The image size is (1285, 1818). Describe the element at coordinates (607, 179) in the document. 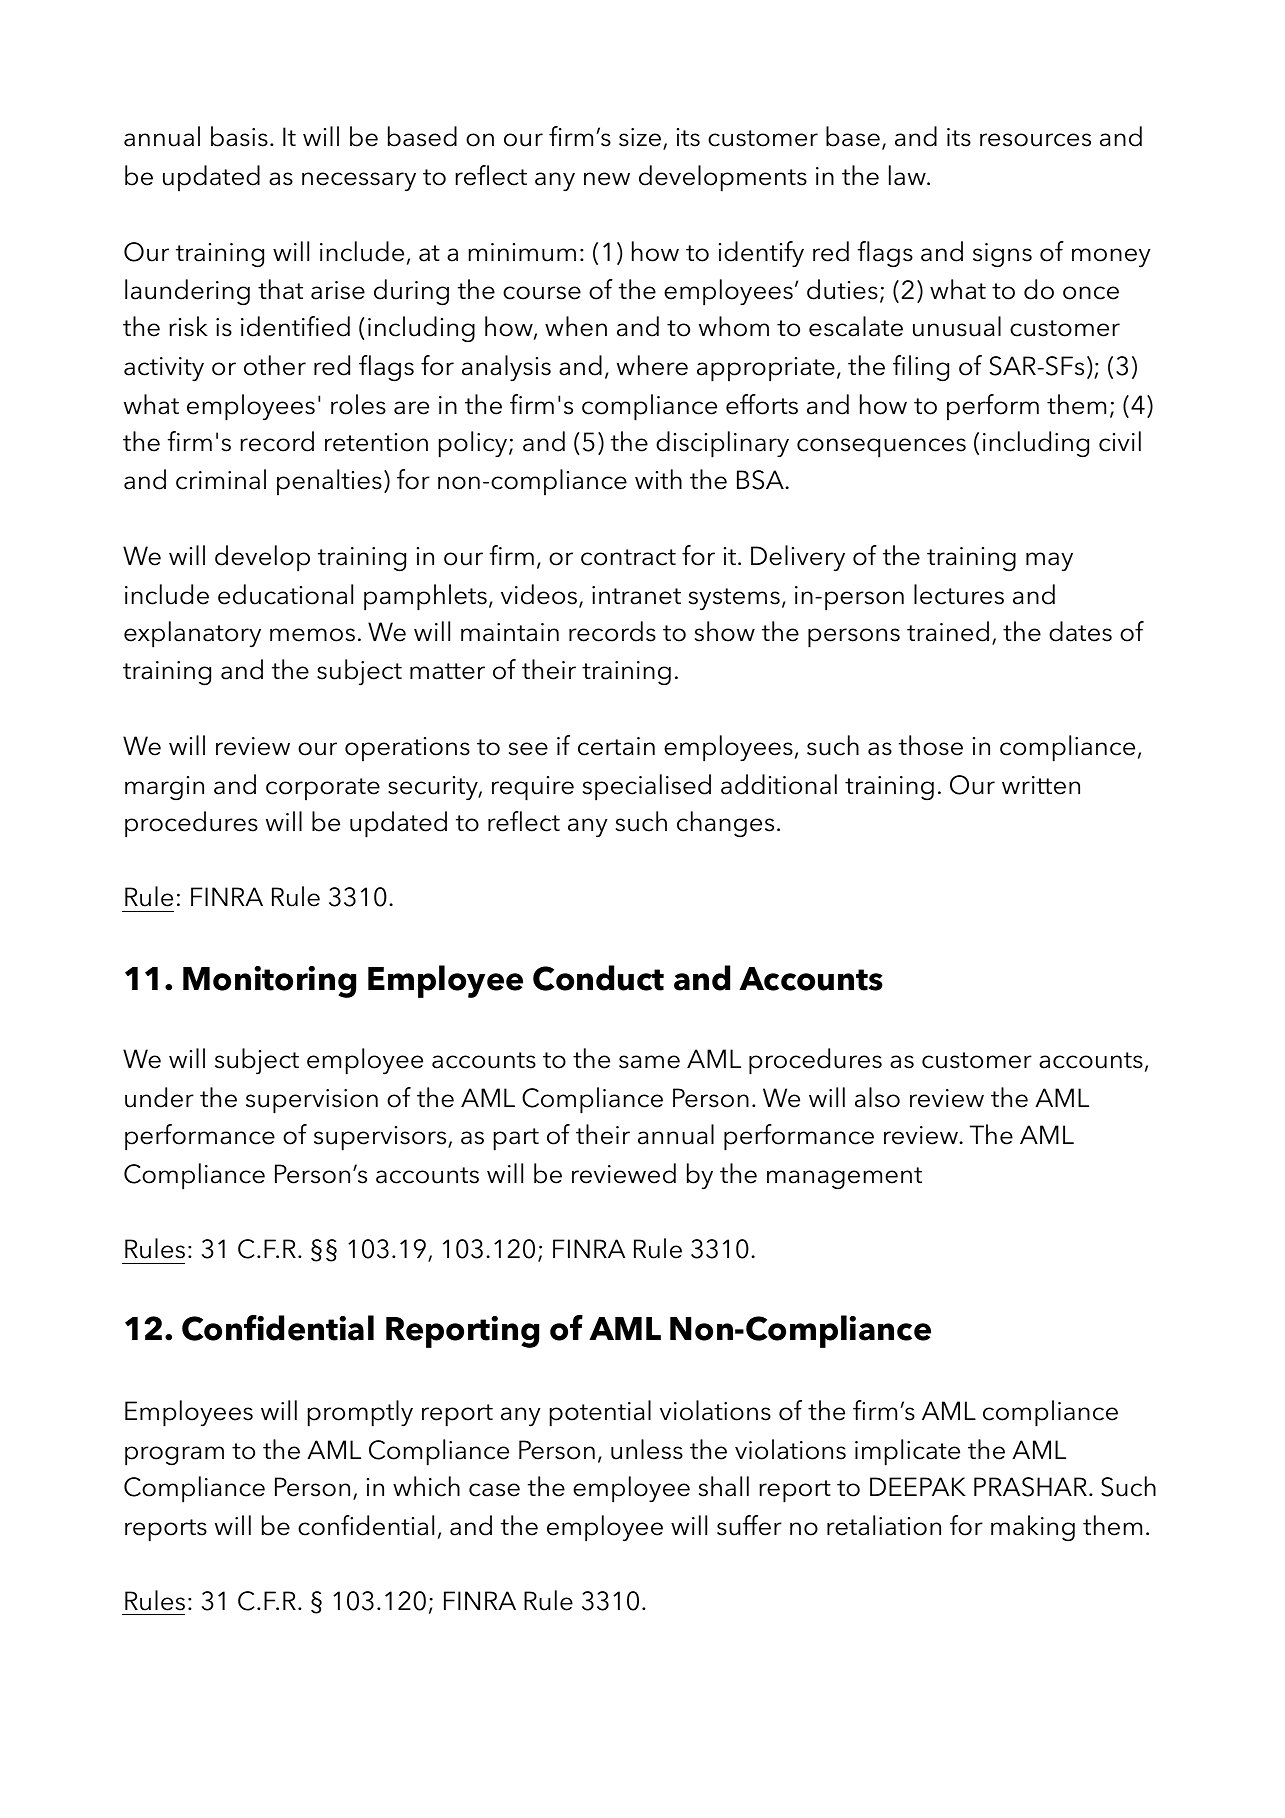

I see `new` at that location.
